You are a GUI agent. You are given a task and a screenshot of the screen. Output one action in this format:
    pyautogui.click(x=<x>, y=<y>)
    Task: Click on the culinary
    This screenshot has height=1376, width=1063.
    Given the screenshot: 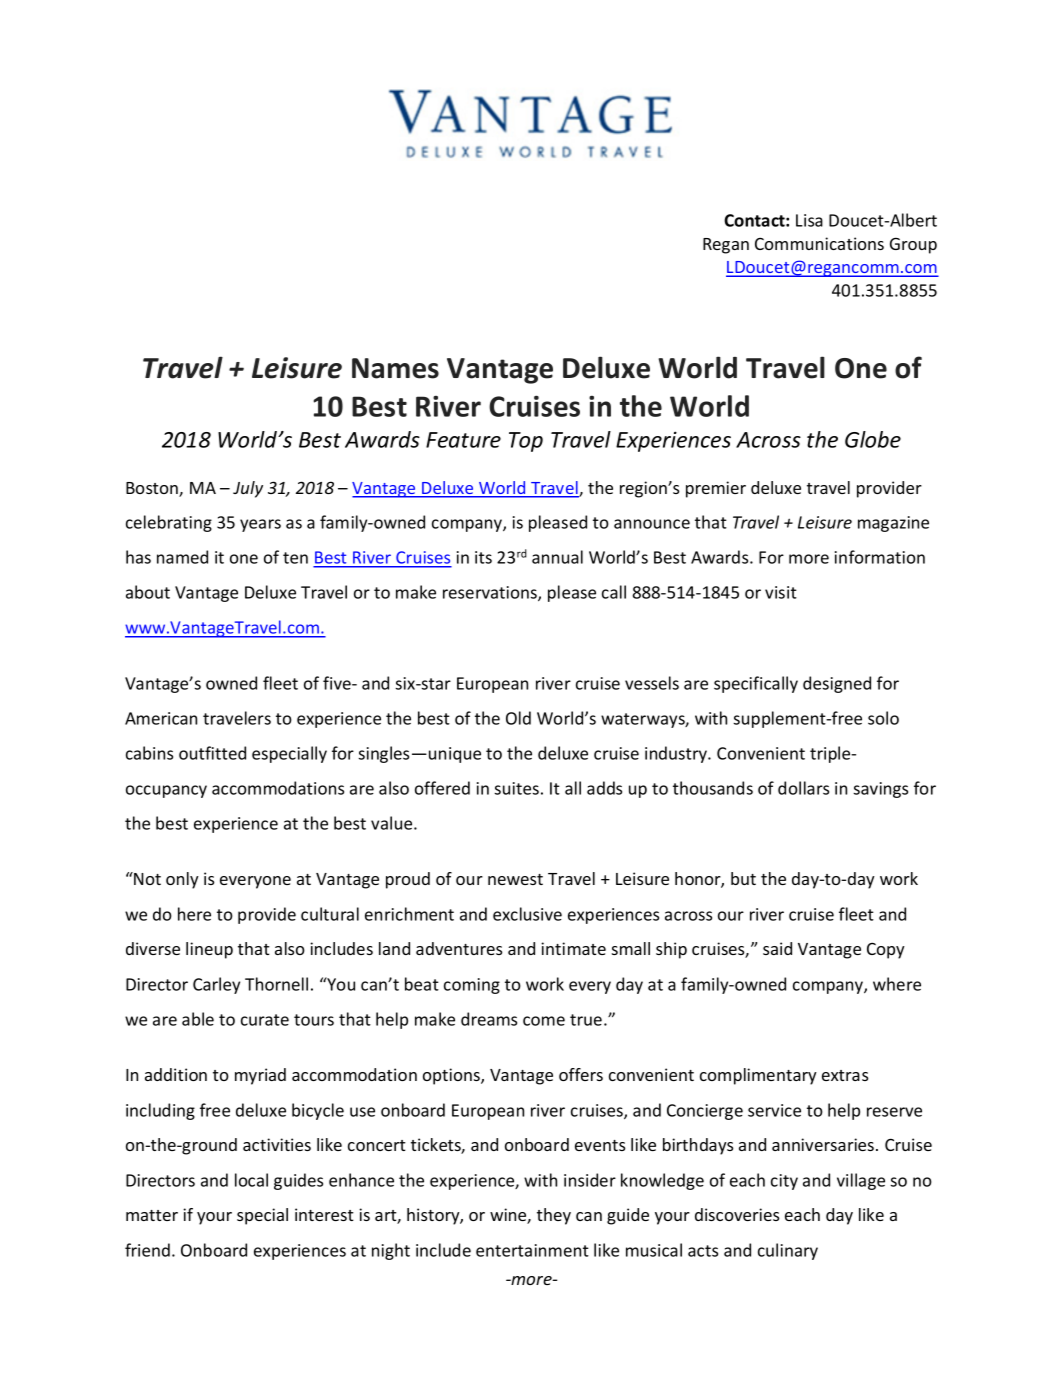 What is the action you would take?
    pyautogui.click(x=788, y=1251)
